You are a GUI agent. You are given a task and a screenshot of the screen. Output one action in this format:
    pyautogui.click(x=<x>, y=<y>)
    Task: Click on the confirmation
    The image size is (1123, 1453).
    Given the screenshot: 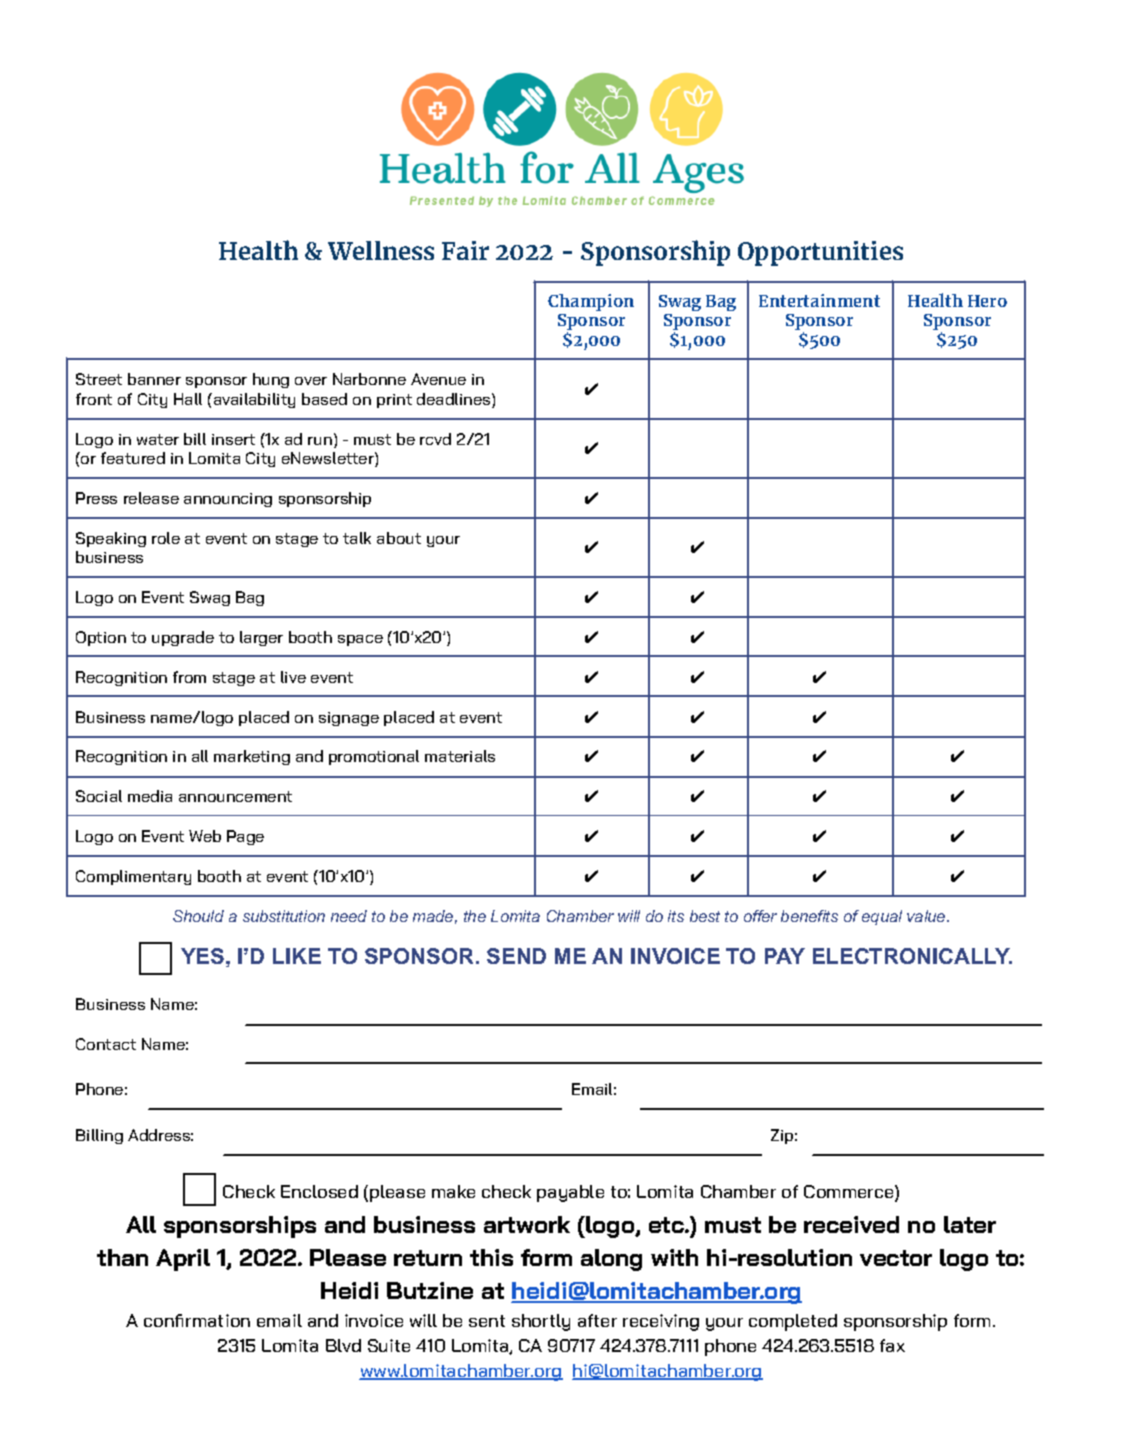 What is the action you would take?
    pyautogui.click(x=197, y=1320)
